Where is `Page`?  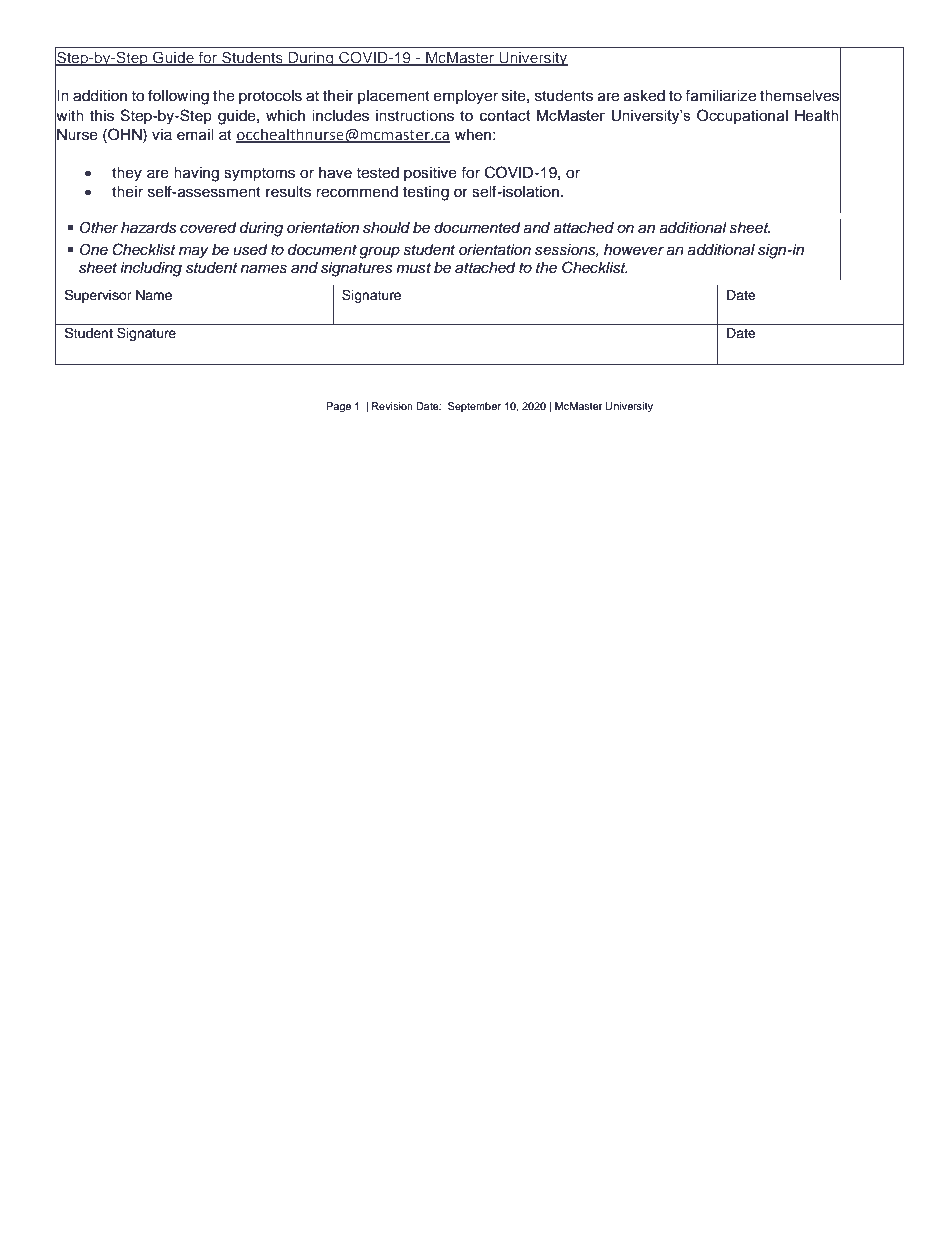
Page is located at coordinates (339, 407).
